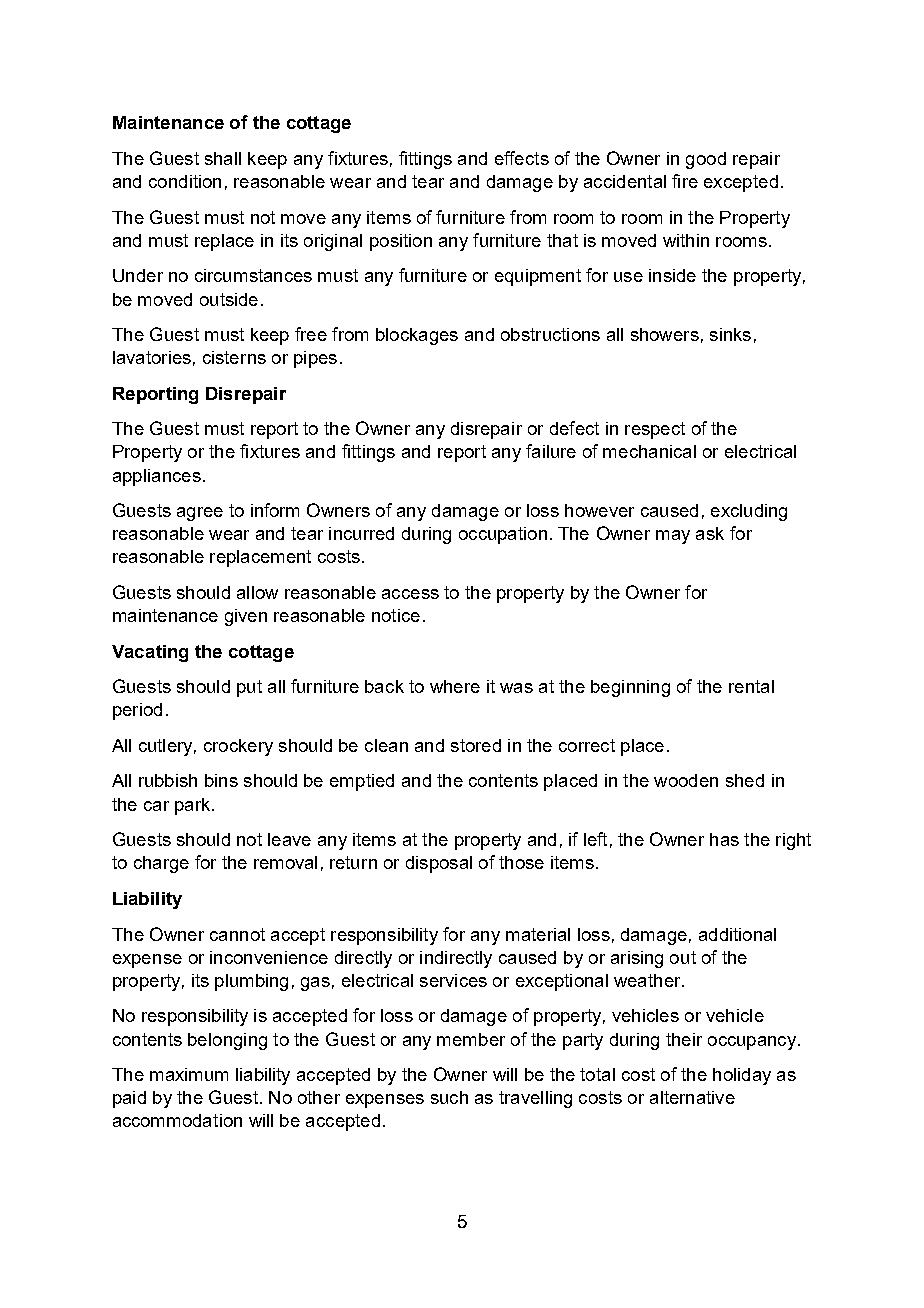  I want to click on stored, so click(476, 745).
